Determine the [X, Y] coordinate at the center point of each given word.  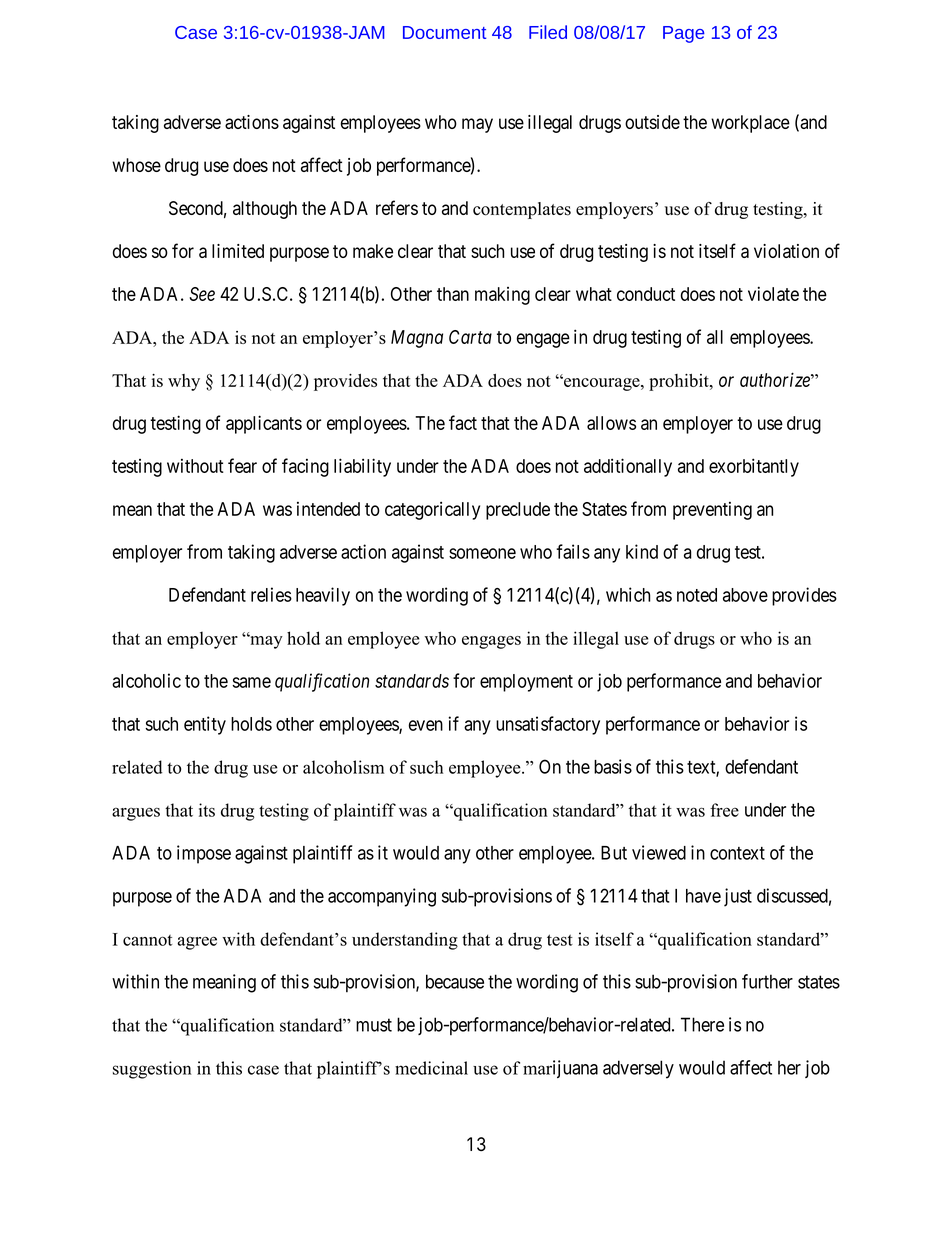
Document [444, 32]
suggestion [152, 1070]
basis [613, 766]
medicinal [431, 1068]
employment [526, 683]
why [184, 382]
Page [684, 34]
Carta [470, 337]
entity [205, 725]
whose [136, 165]
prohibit [680, 382]
